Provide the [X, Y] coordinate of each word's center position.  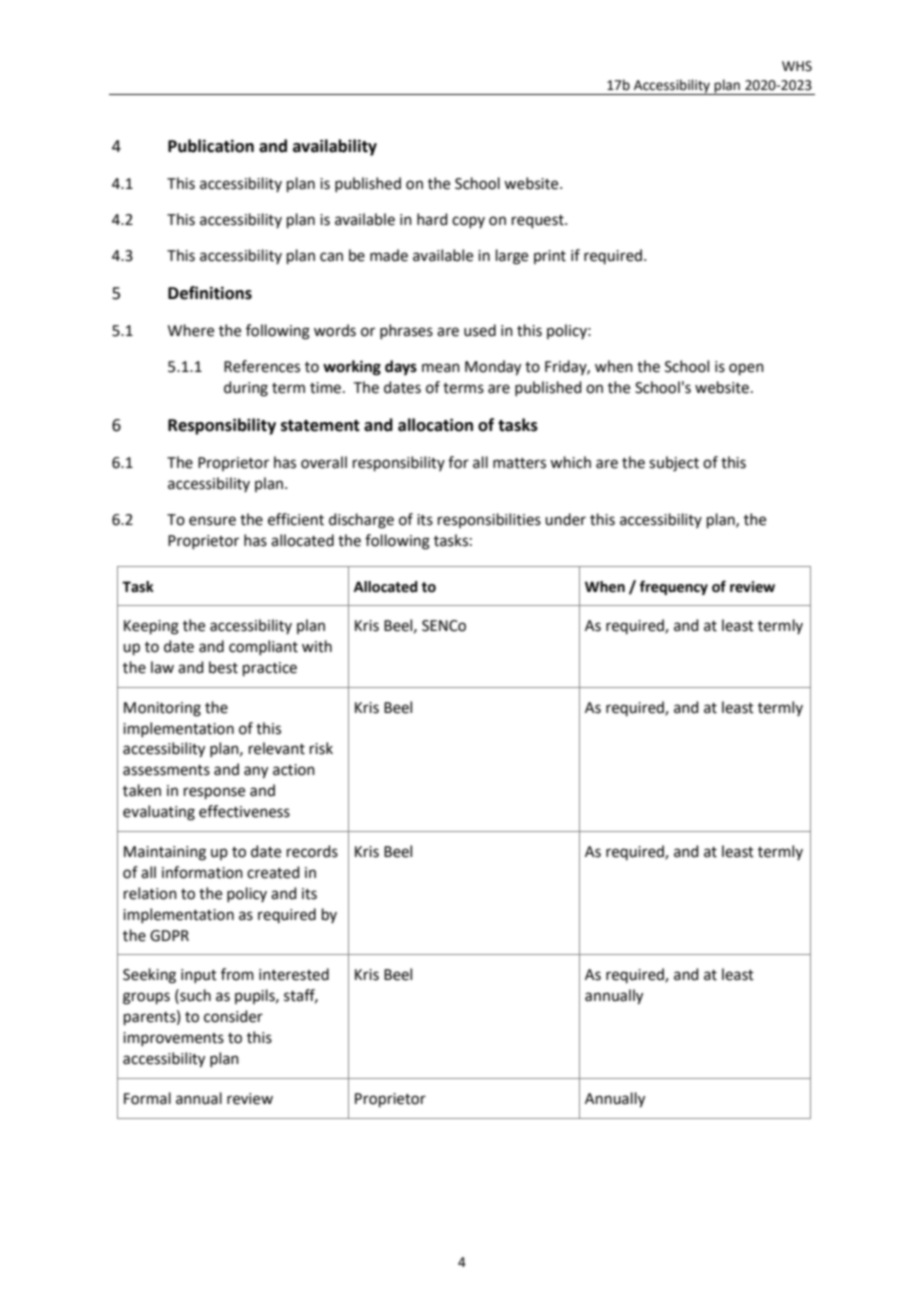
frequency [674, 587]
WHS [797, 66]
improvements [173, 1039]
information [202, 872]
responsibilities [489, 520]
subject [674, 464]
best [223, 667]
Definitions [210, 293]
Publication [211, 146]
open [746, 369]
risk [321, 748]
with [317, 646]
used [480, 330]
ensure [212, 521]
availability [335, 147]
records [312, 851]
